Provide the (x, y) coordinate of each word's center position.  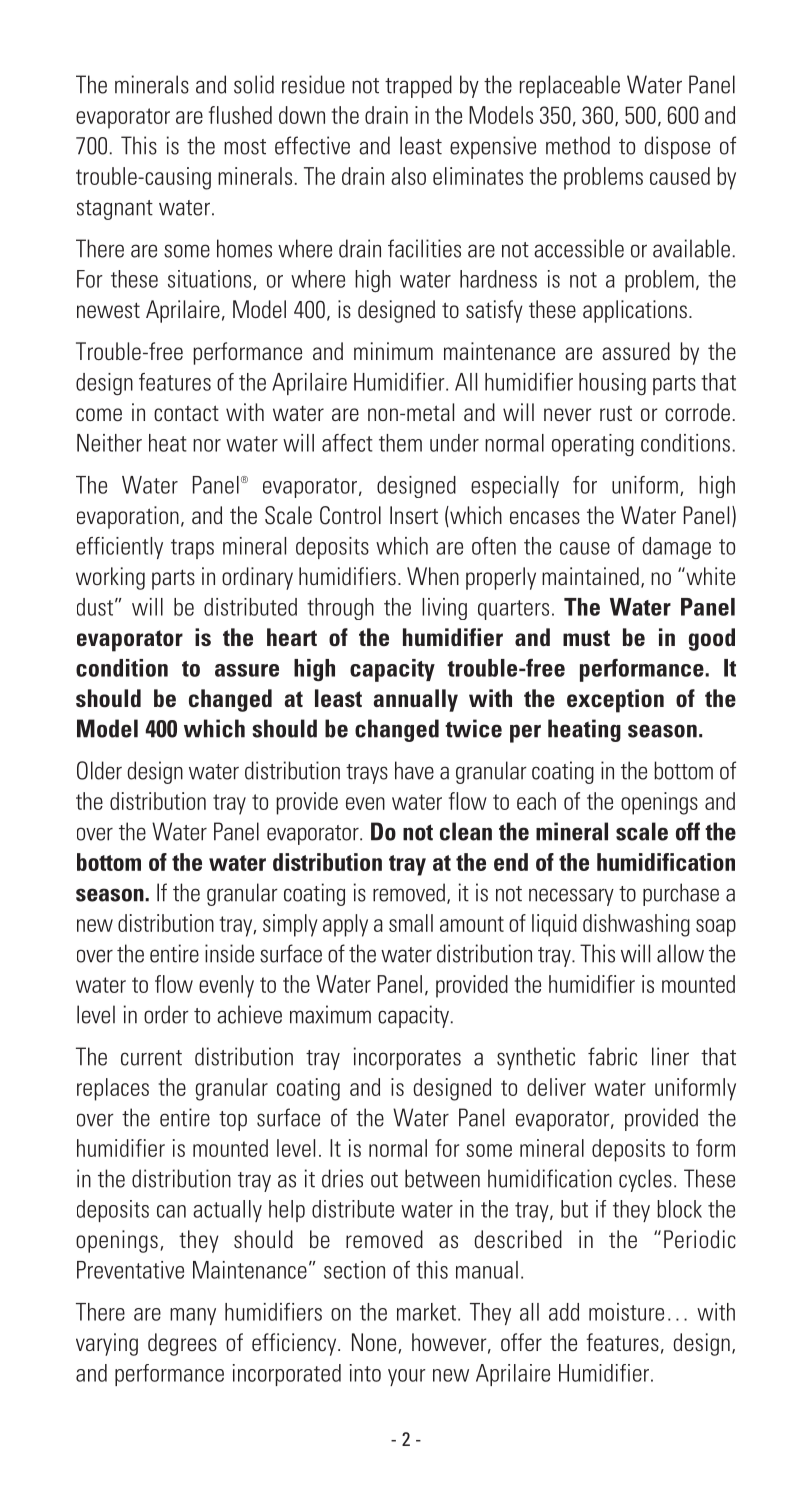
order (166, 1014)
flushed (240, 115)
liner (670, 1056)
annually (415, 700)
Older (99, 770)
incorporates (407, 1058)
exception (615, 701)
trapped (418, 86)
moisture (626, 1312)
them (400, 443)
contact (186, 413)
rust (616, 413)
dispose (677, 147)
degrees (182, 1344)
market (426, 1312)
